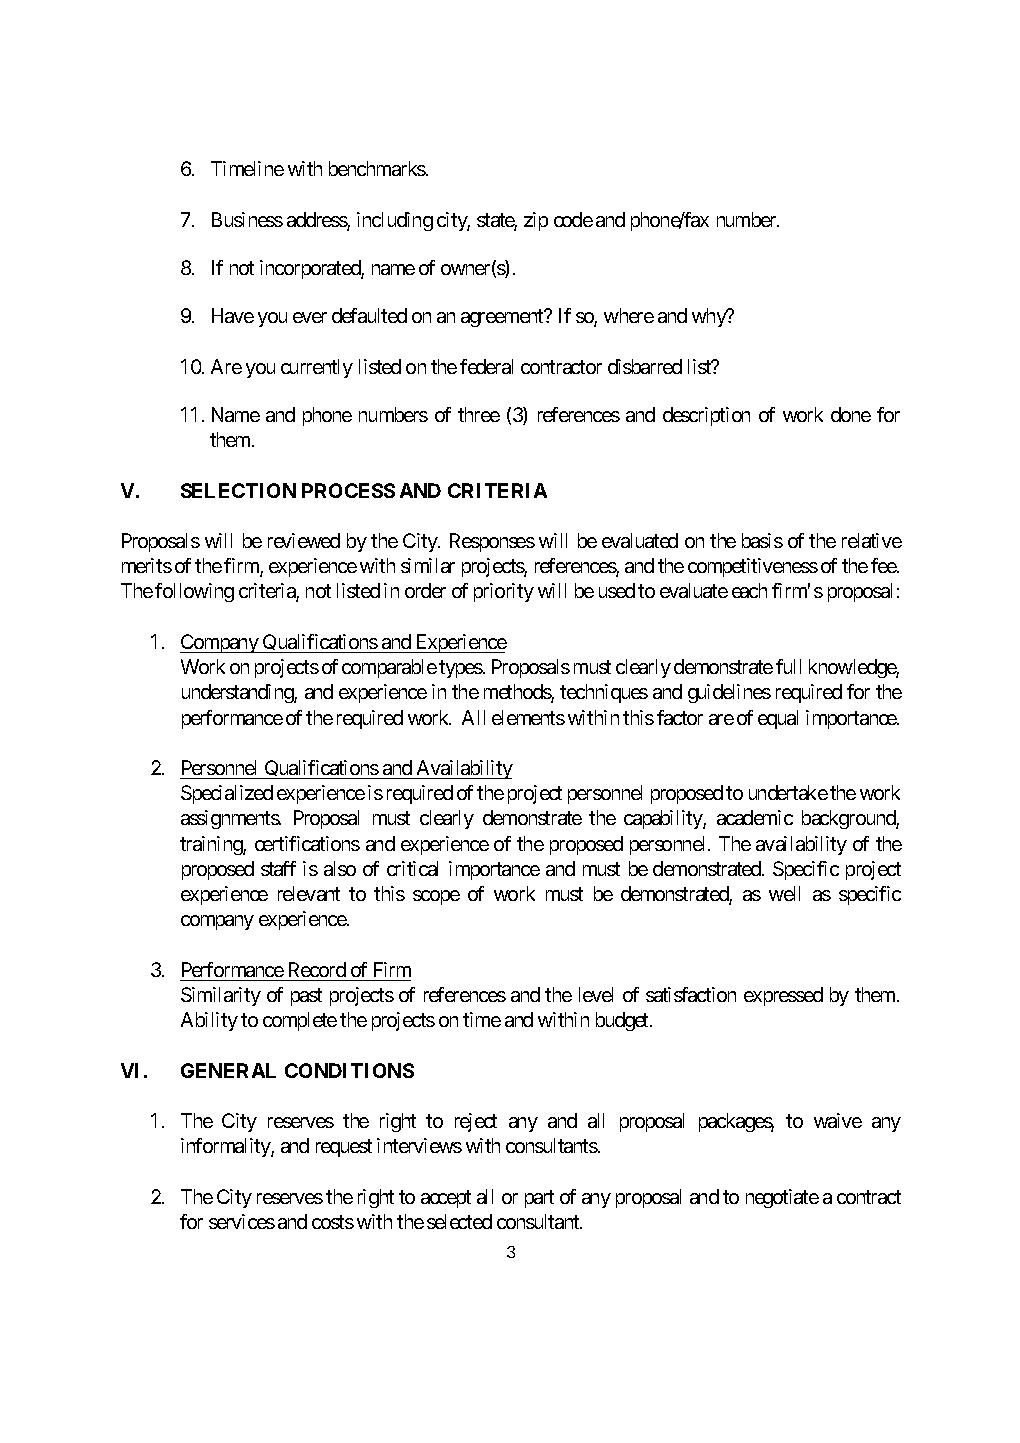 This screenshot has width=1020, height=1443. Describe the element at coordinates (238, 490) in the screenshot. I see `SELECTION` at that location.
